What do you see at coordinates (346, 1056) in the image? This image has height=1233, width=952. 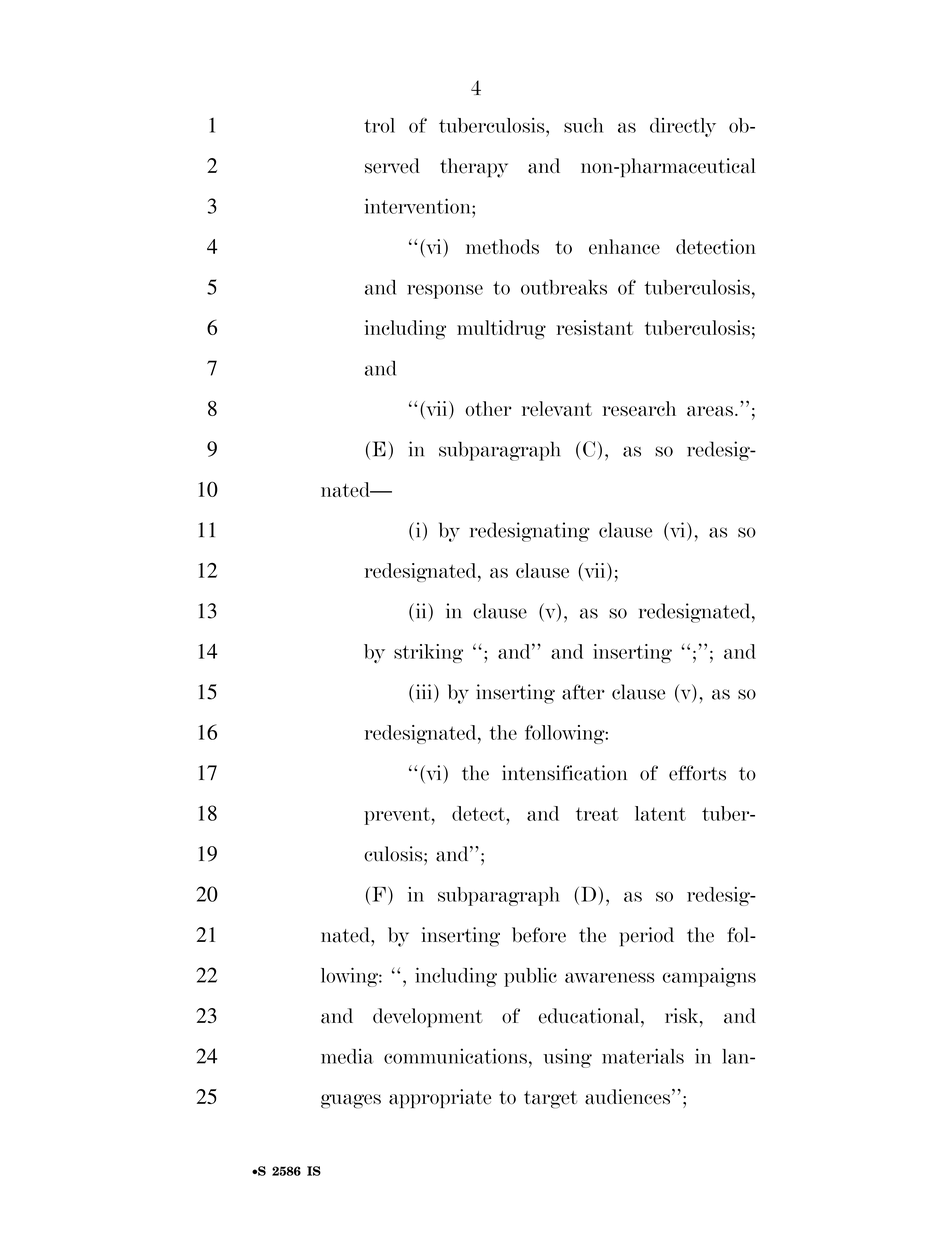 I see `media` at bounding box center [346, 1056].
